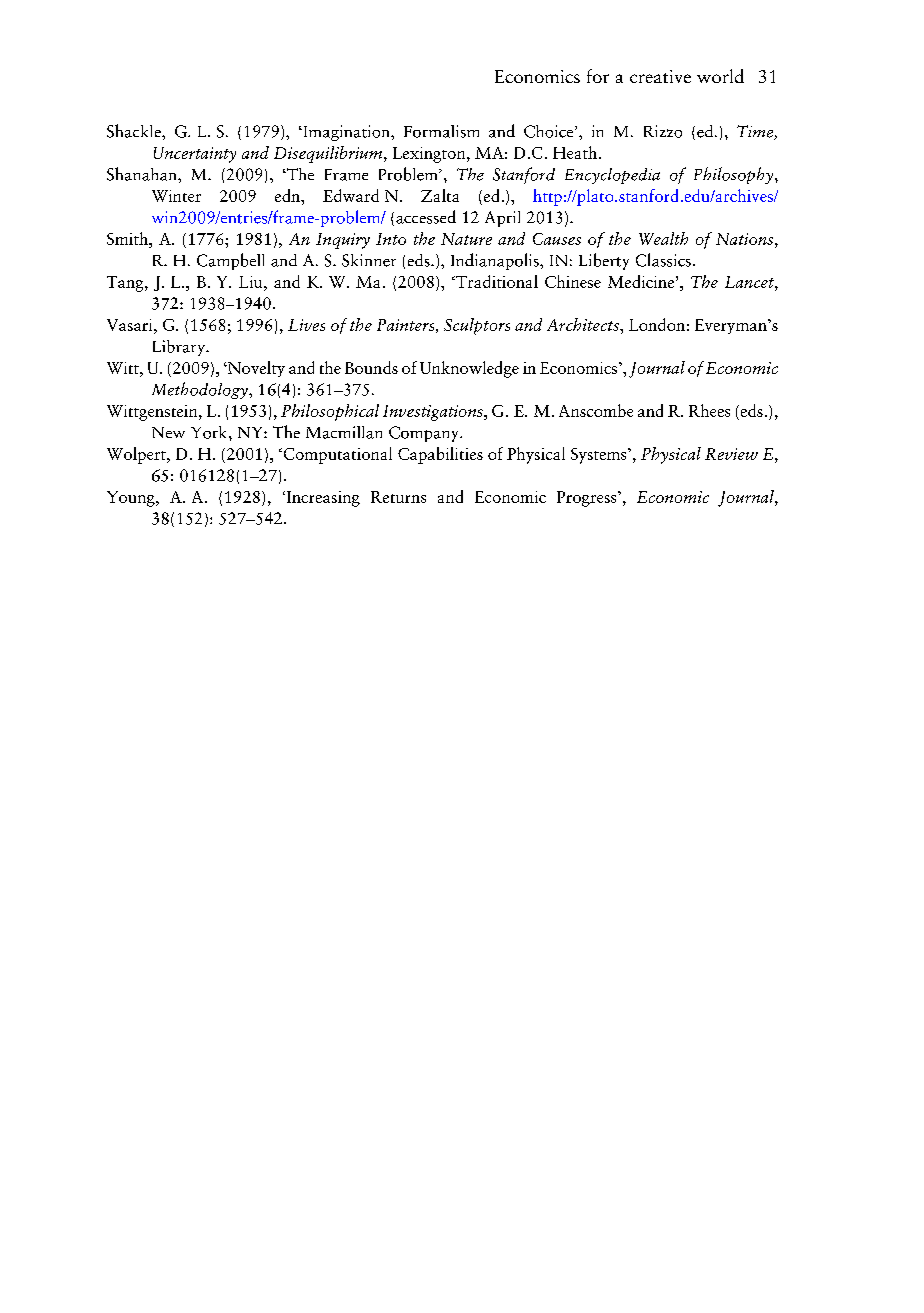 Image resolution: width=924 pixels, height=1313 pixels. I want to click on Shackle, so click(135, 131).
